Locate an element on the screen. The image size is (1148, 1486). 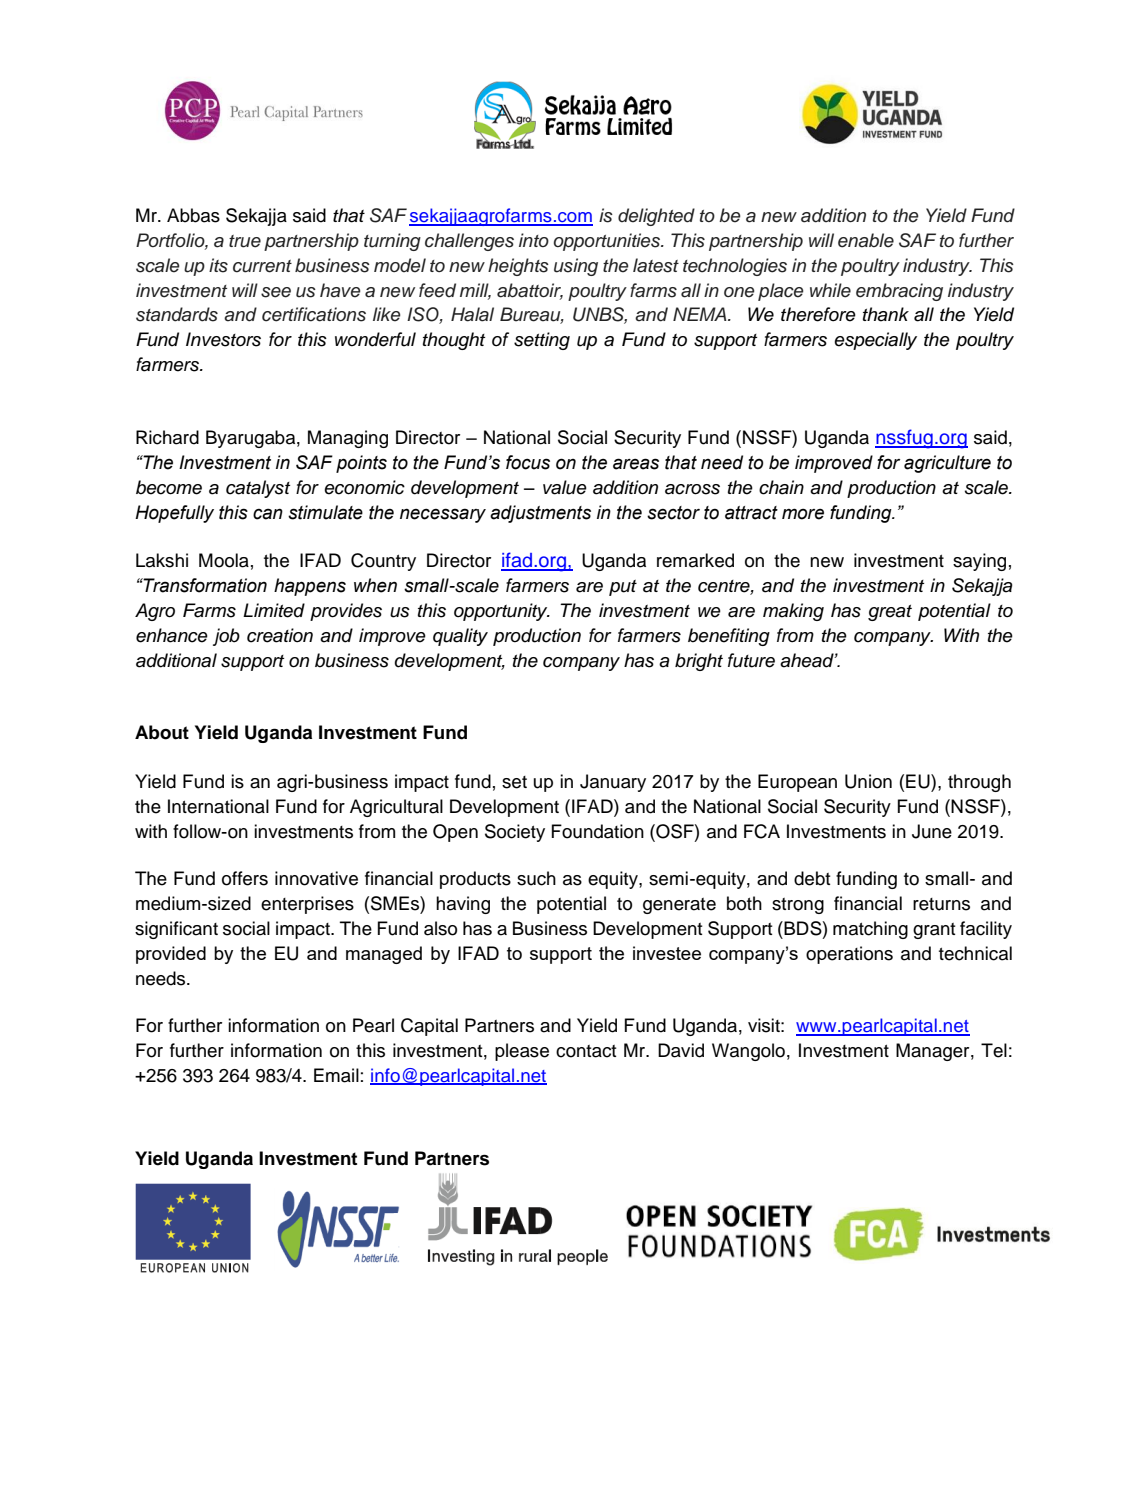
opportunity is located at coordinates (502, 612).
